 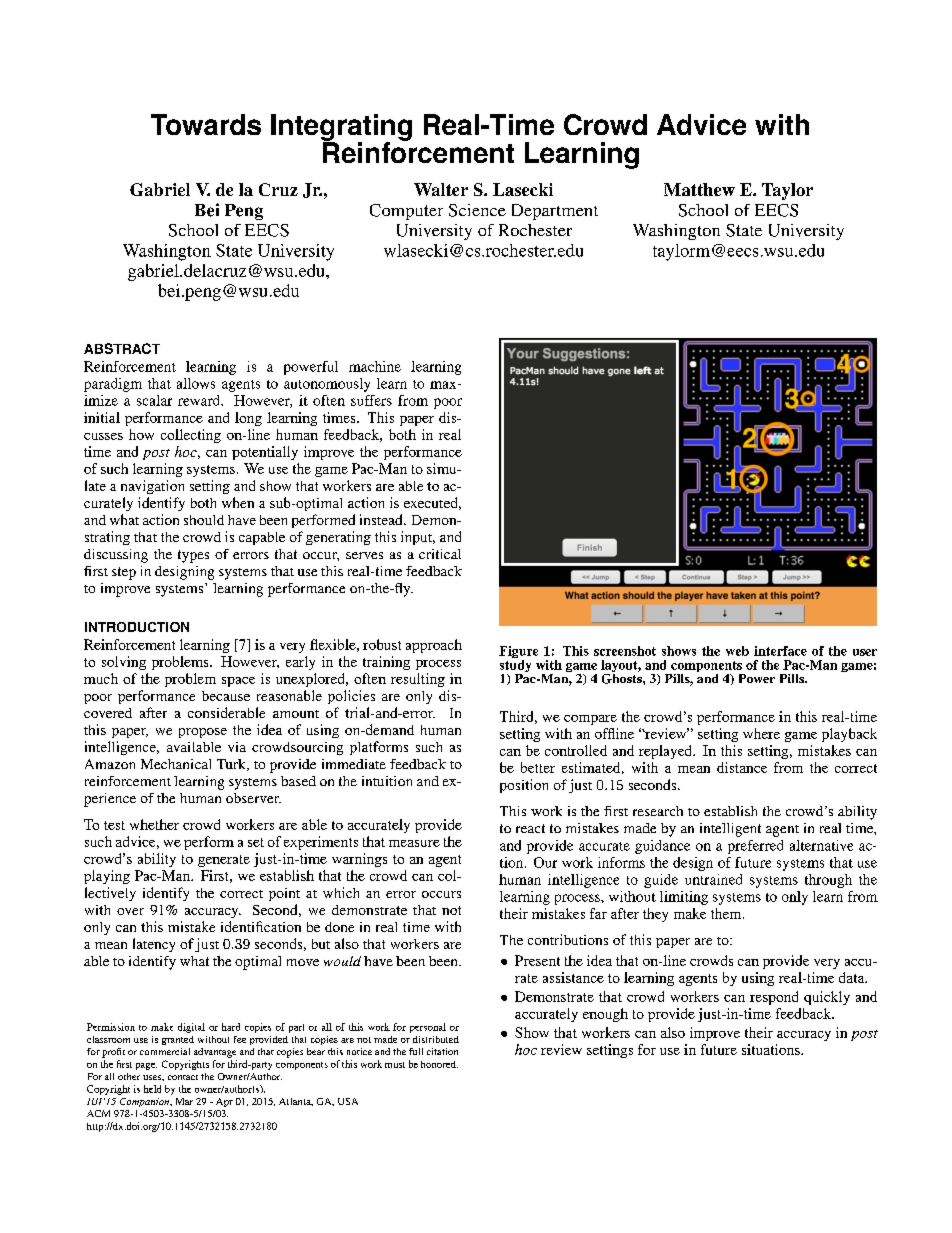 I want to click on Towards, so click(x=206, y=124).
